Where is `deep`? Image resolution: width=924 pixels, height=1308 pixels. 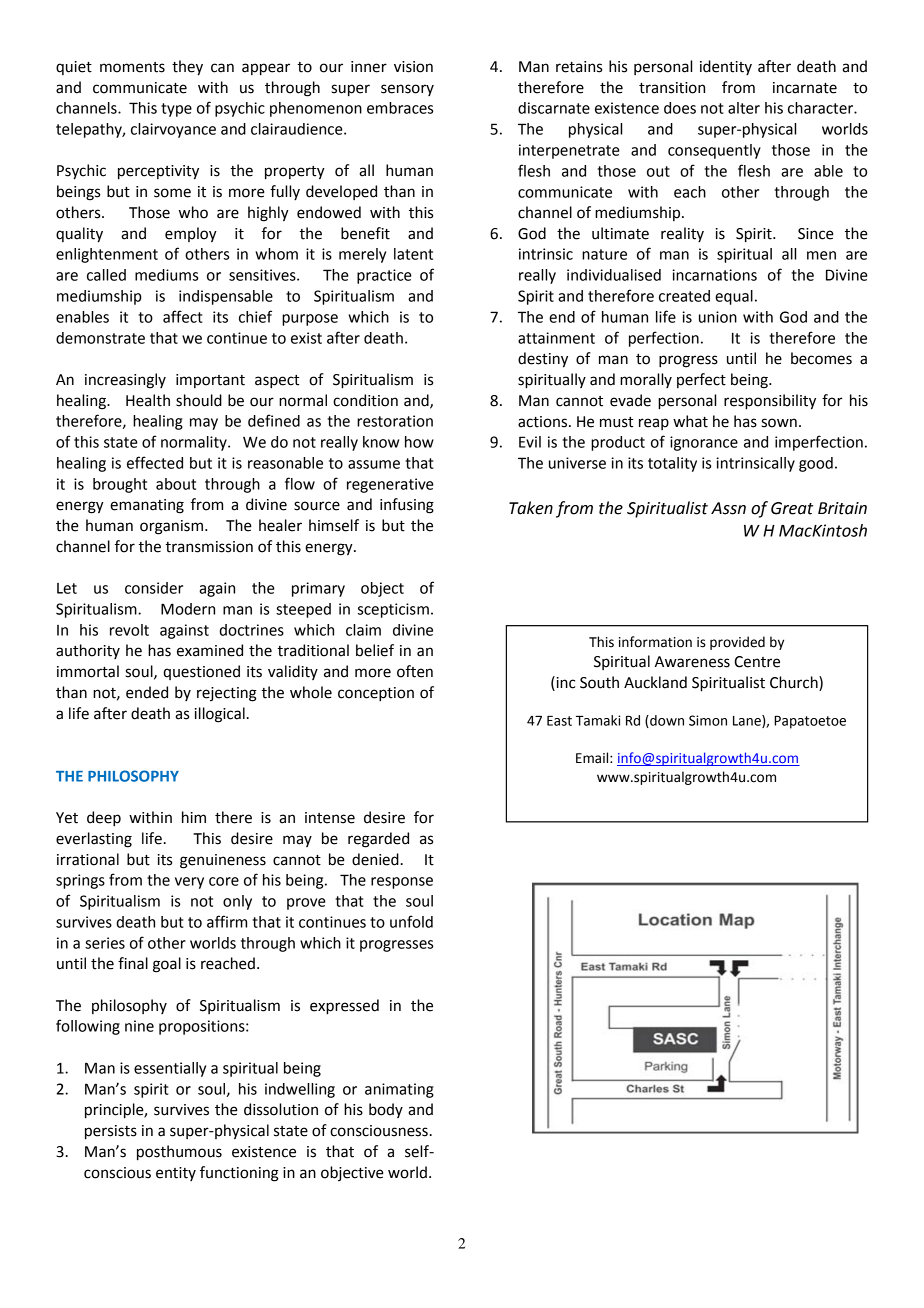
deep is located at coordinates (104, 819).
